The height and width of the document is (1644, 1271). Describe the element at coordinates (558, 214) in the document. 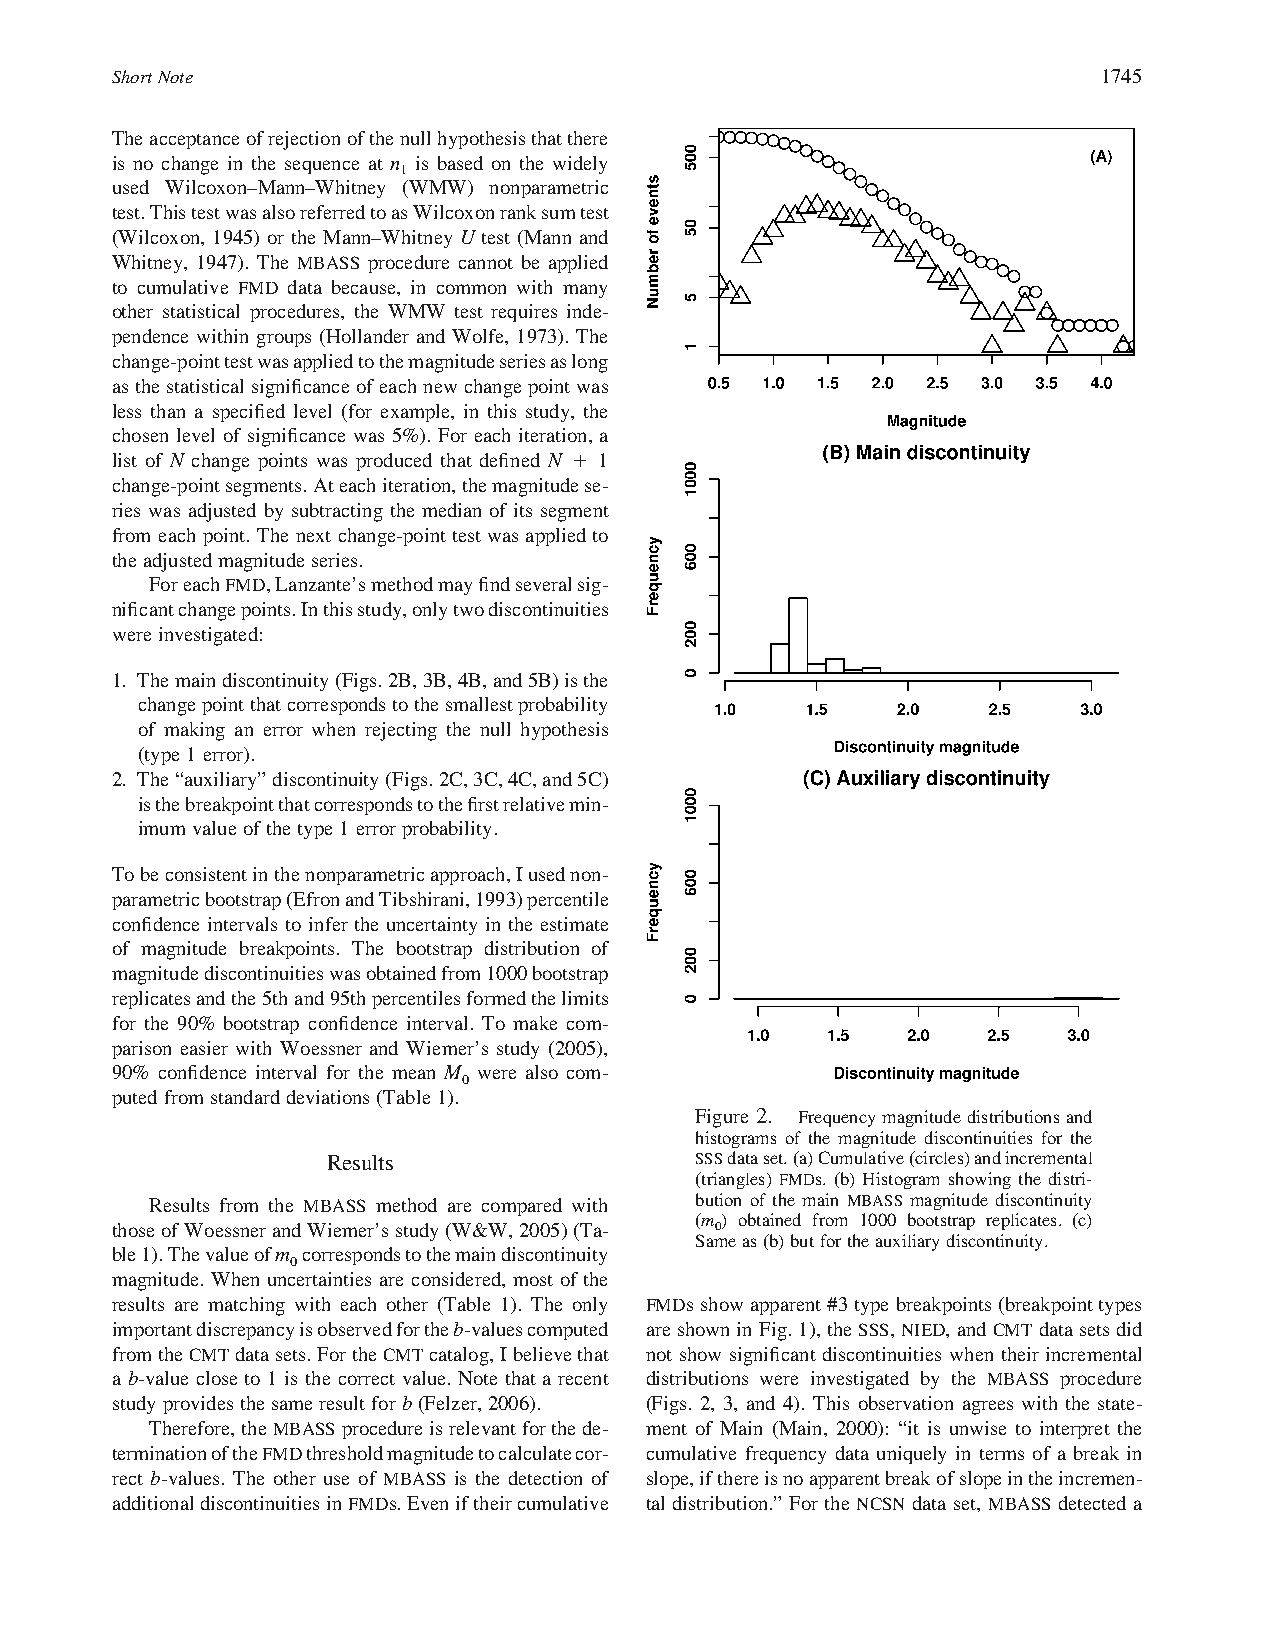

I see `sum` at that location.
